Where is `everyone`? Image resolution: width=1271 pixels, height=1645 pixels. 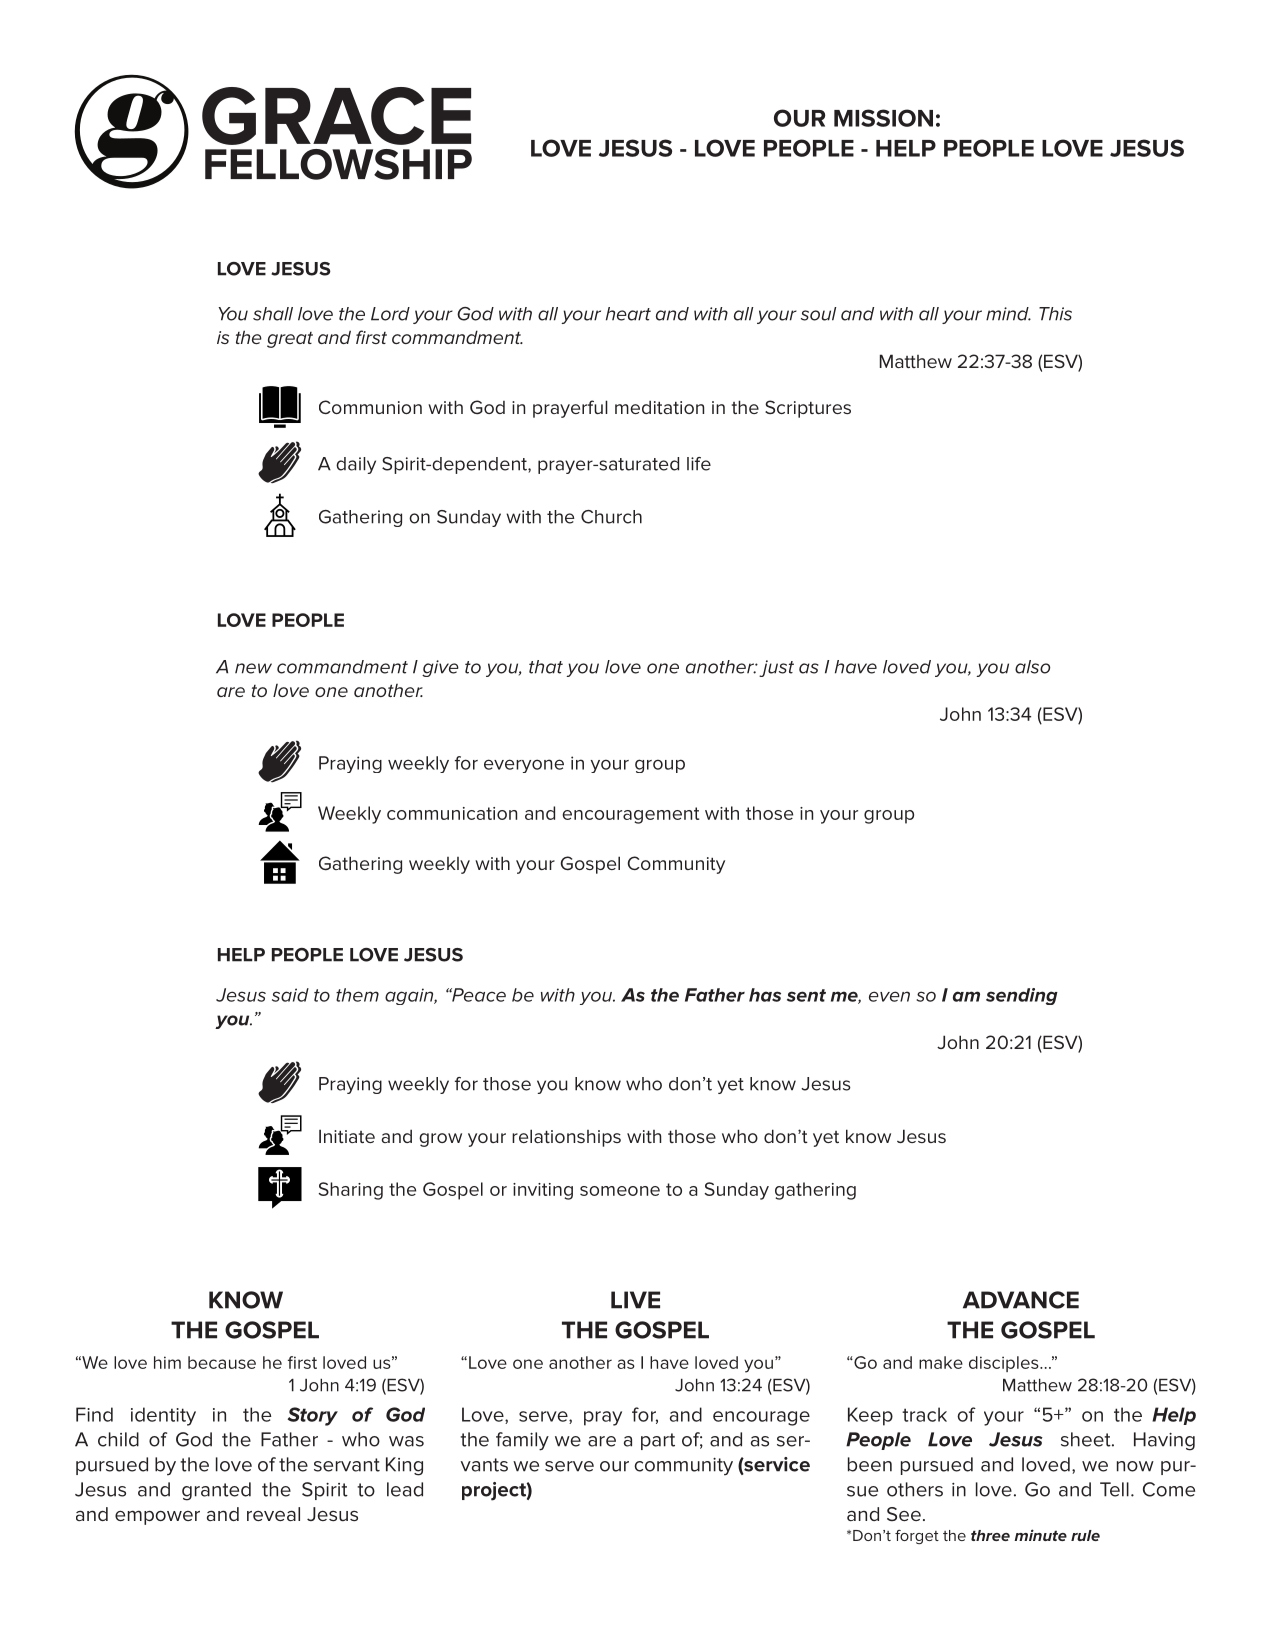 everyone is located at coordinates (524, 766).
